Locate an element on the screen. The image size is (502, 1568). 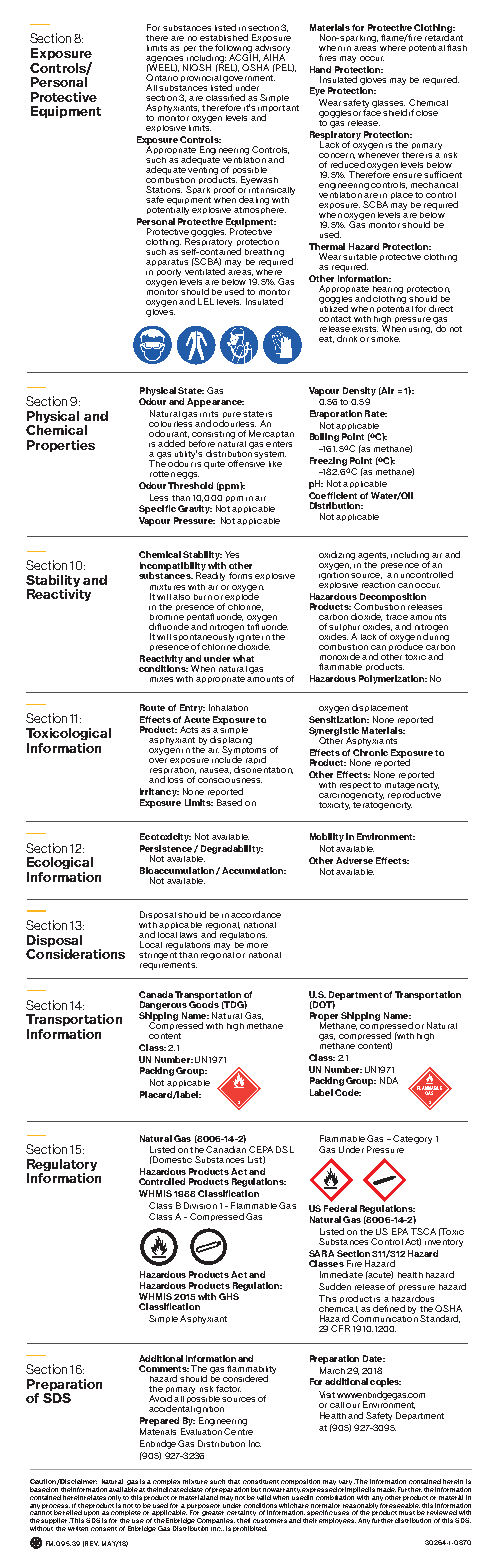
AIHA is located at coordinates (275, 56).
